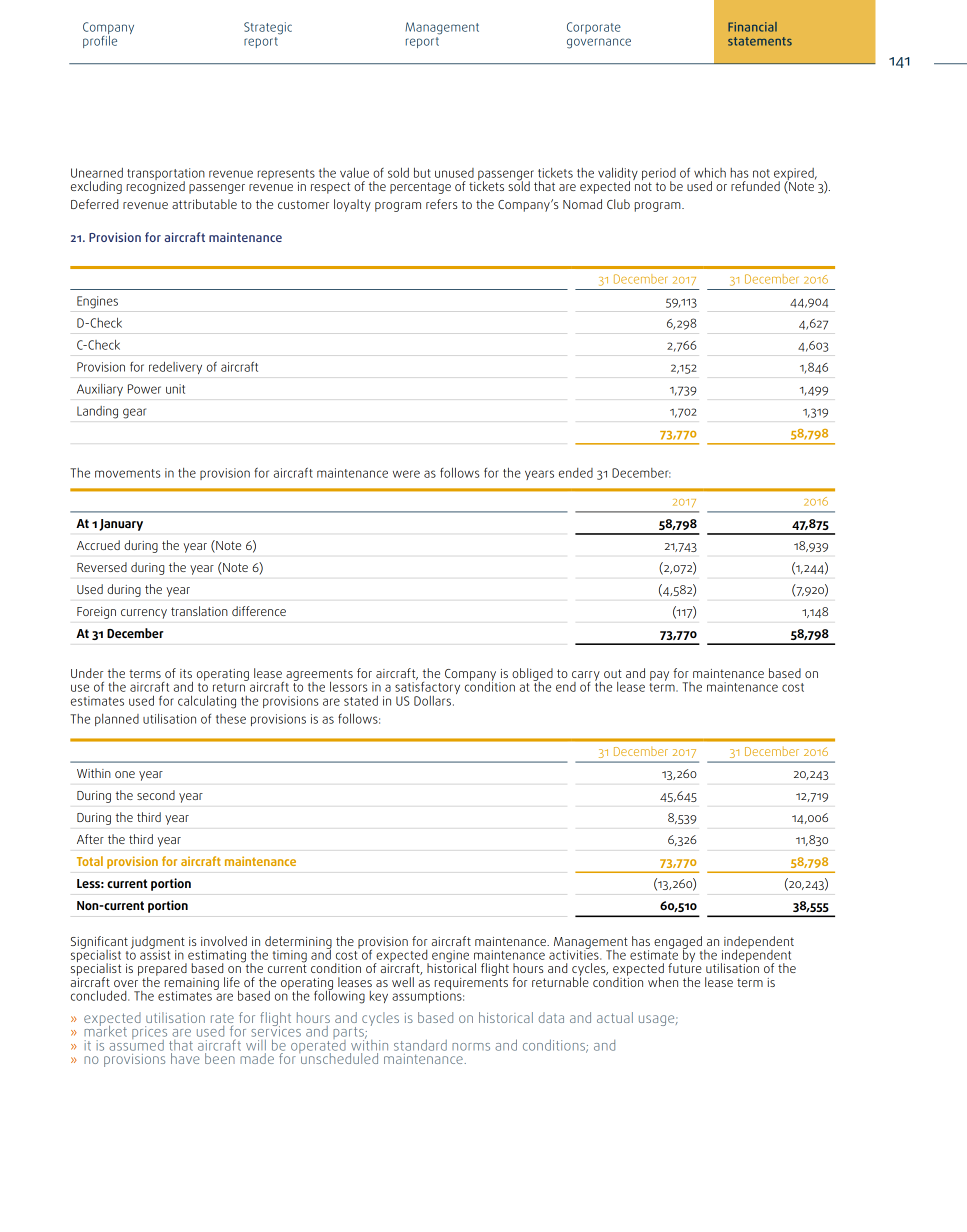  Describe the element at coordinates (576, 473) in the screenshot. I see `ended` at that location.
